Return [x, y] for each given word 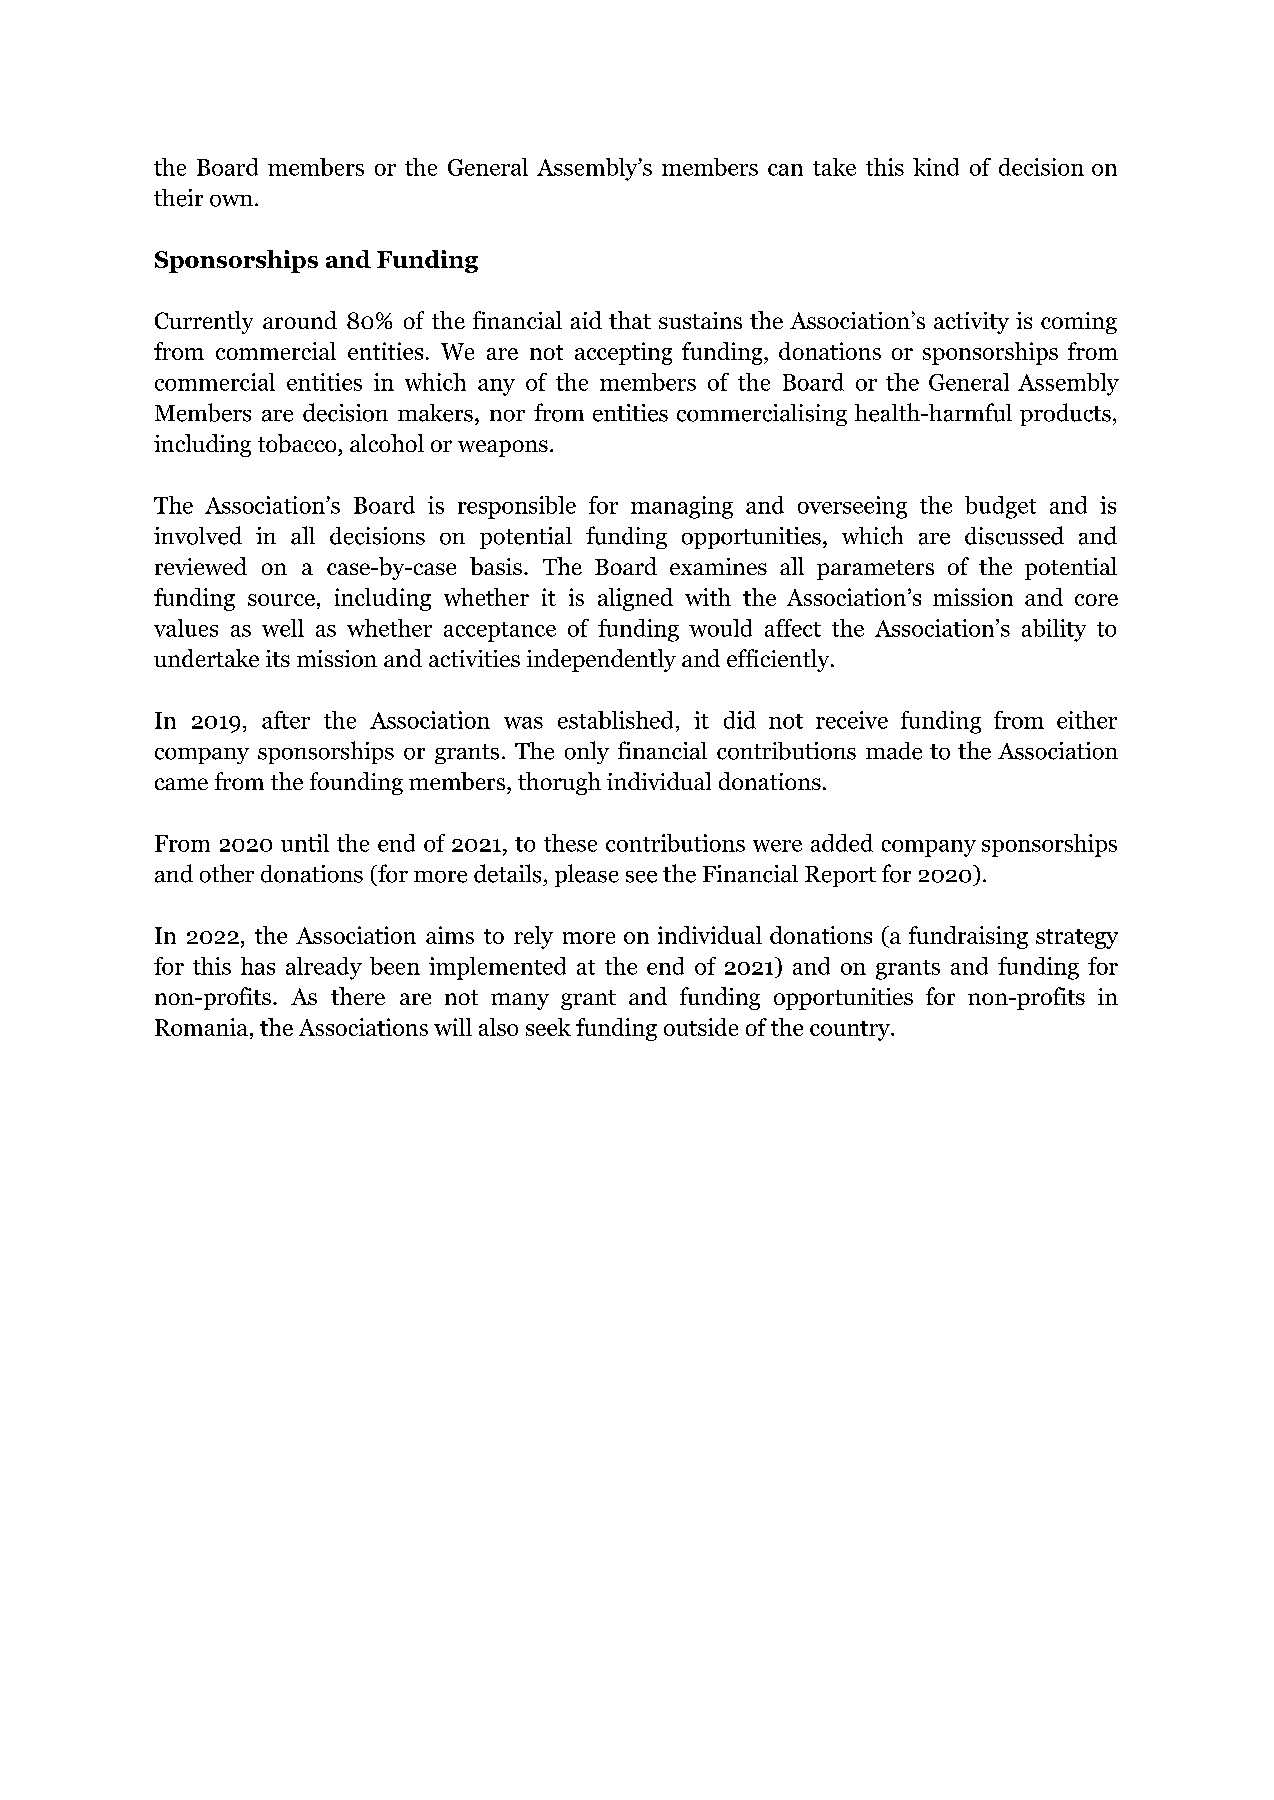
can [785, 170]
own [231, 201]
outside [701, 1027]
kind [936, 167]
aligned [635, 599]
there [358, 996]
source [281, 600]
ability [1054, 630]
